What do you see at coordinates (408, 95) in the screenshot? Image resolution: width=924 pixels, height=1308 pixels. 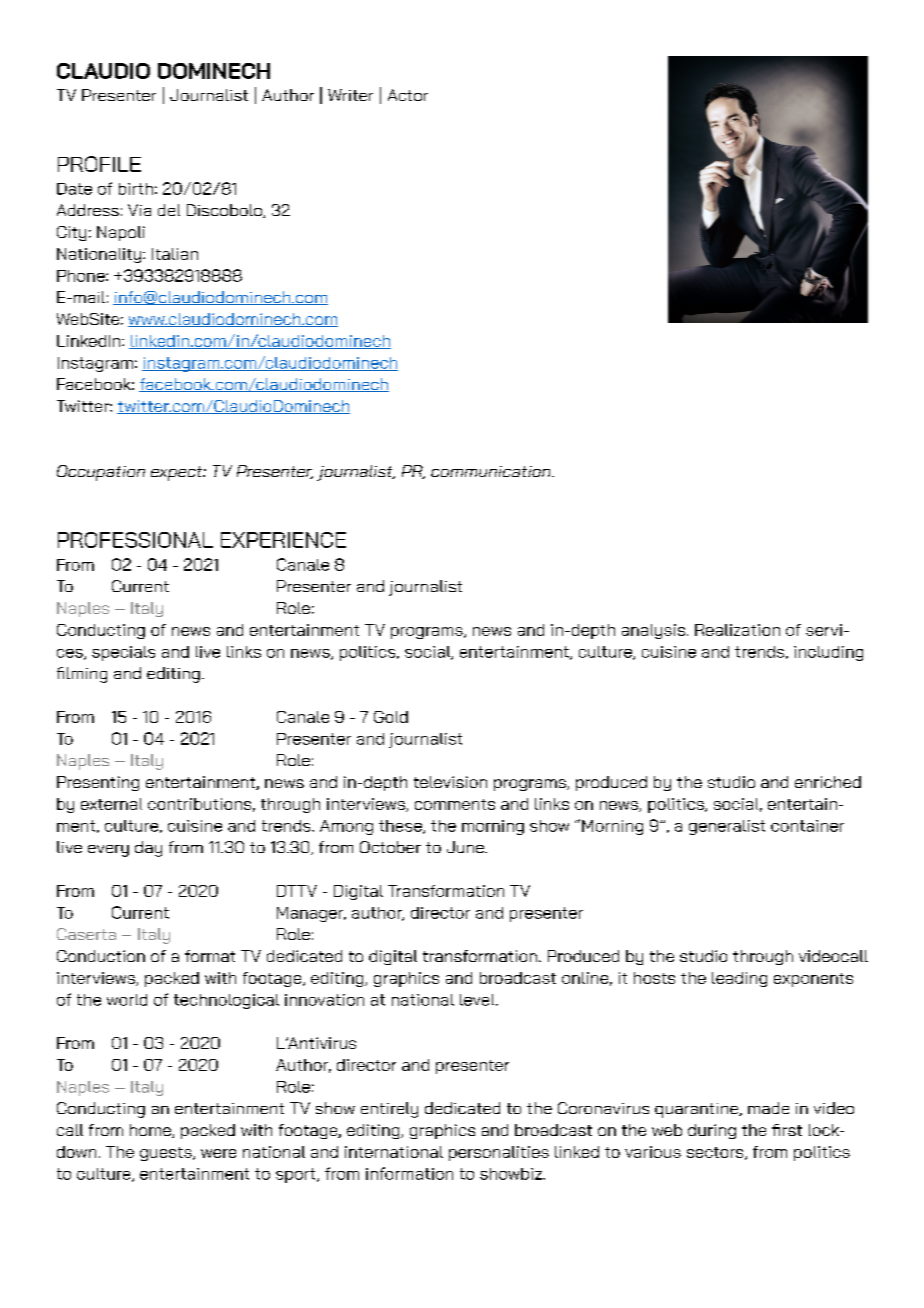 I see `Actor` at bounding box center [408, 95].
